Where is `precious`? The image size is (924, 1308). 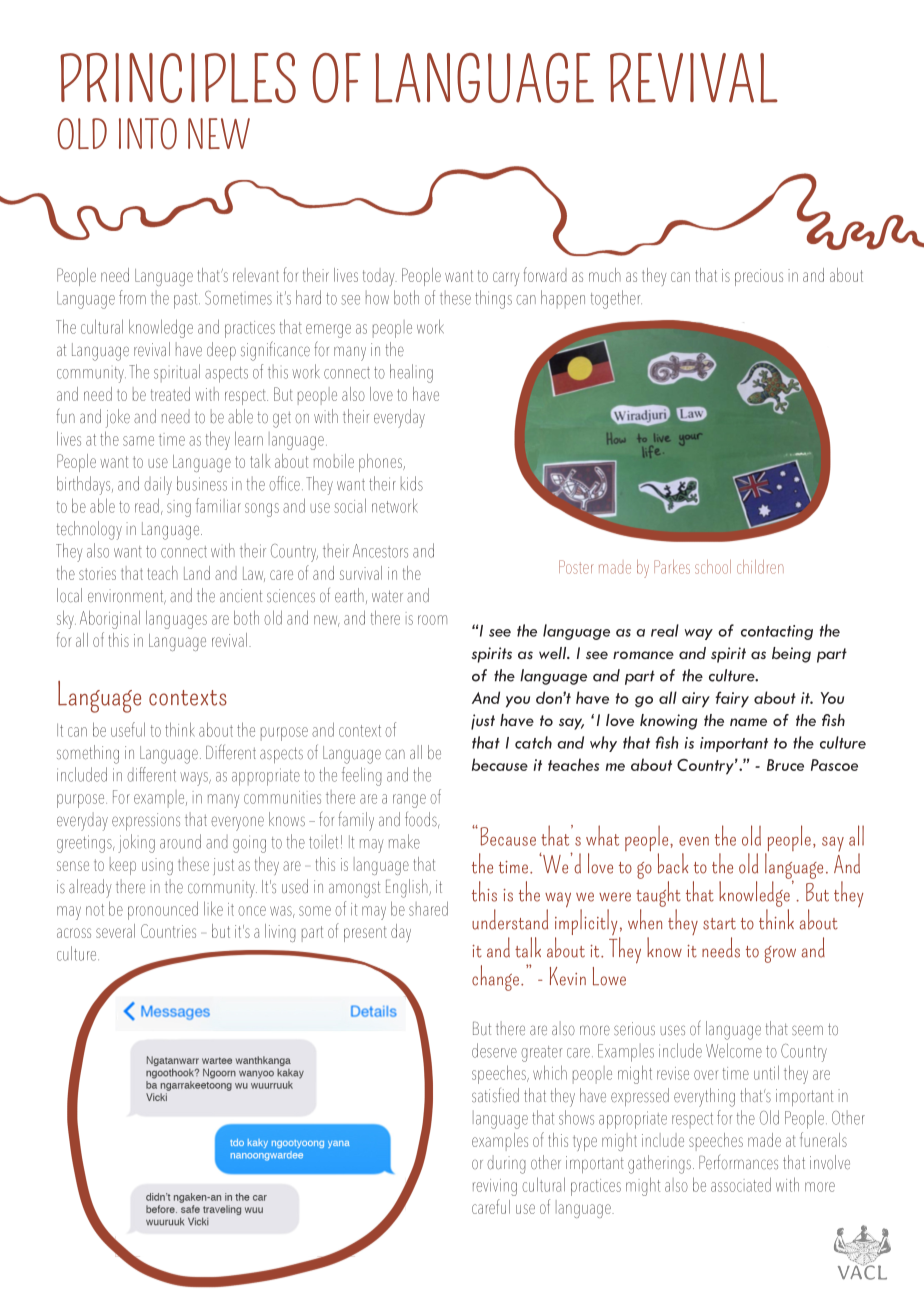 precious is located at coordinates (759, 277).
